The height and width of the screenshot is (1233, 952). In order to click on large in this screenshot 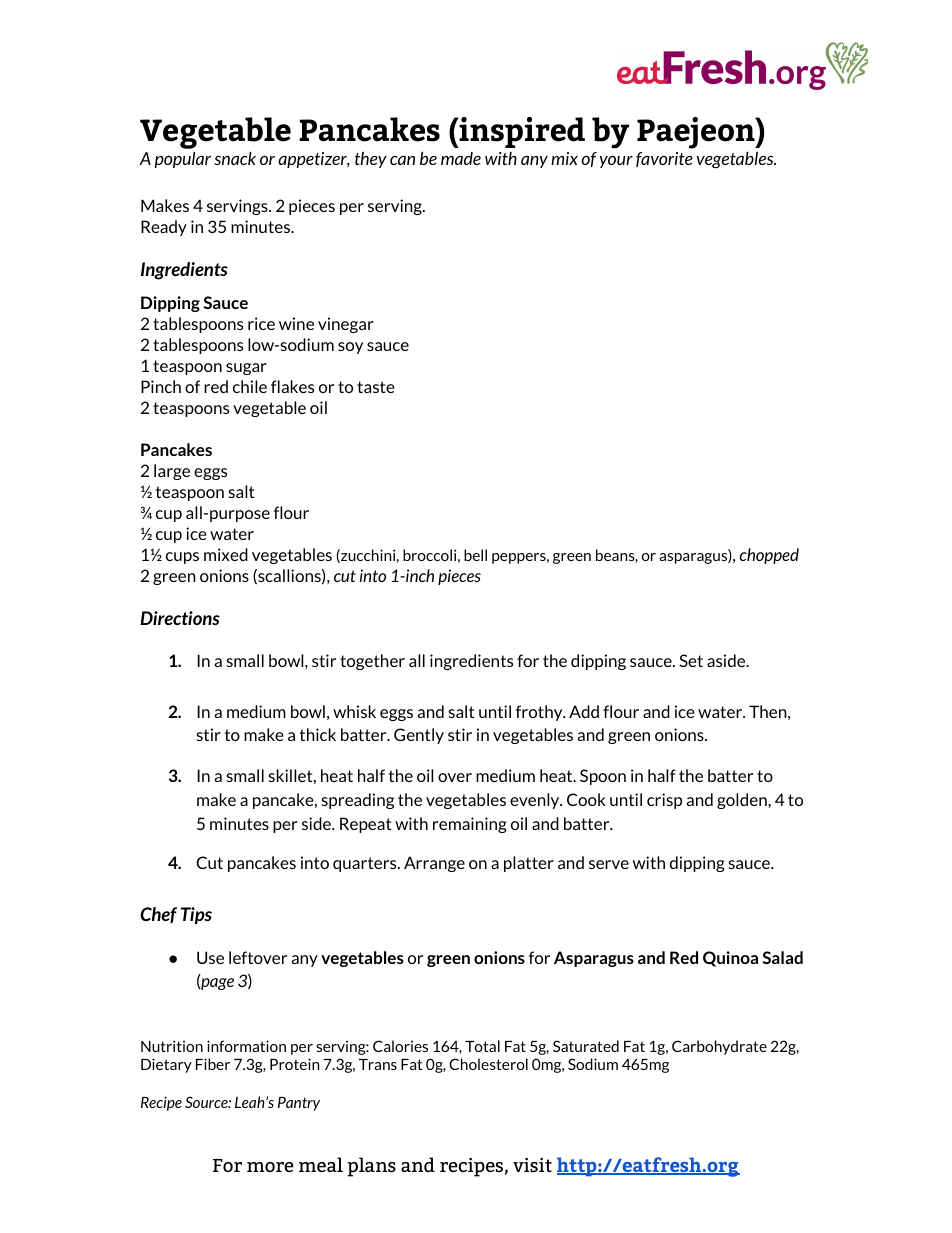, I will do `click(172, 472)`.
